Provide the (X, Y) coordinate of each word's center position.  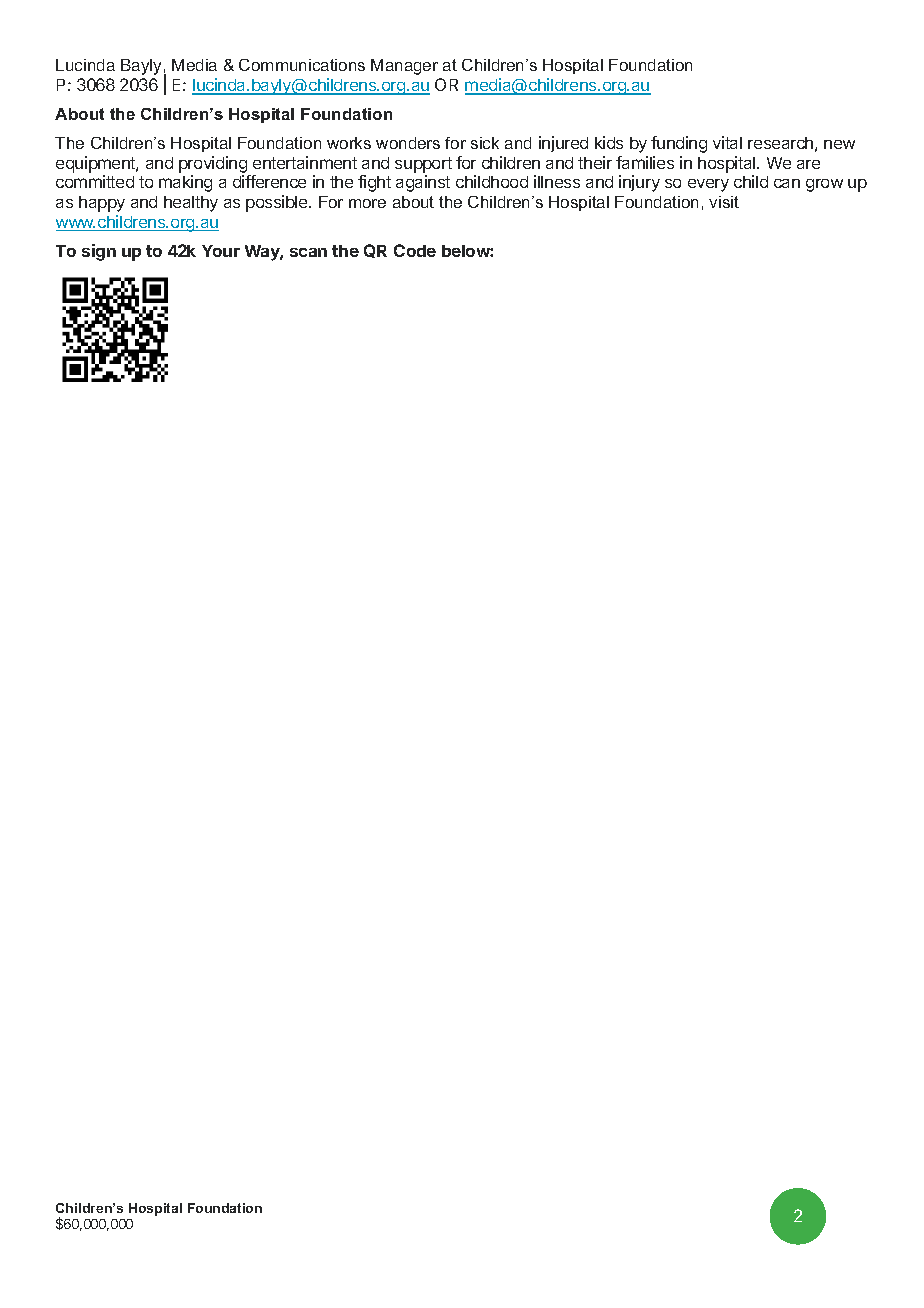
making (185, 183)
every (708, 185)
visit (724, 202)
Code (415, 250)
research (780, 143)
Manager (404, 67)
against (423, 183)
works (349, 143)
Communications (302, 65)
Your (221, 251)
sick (485, 143)
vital (727, 142)
